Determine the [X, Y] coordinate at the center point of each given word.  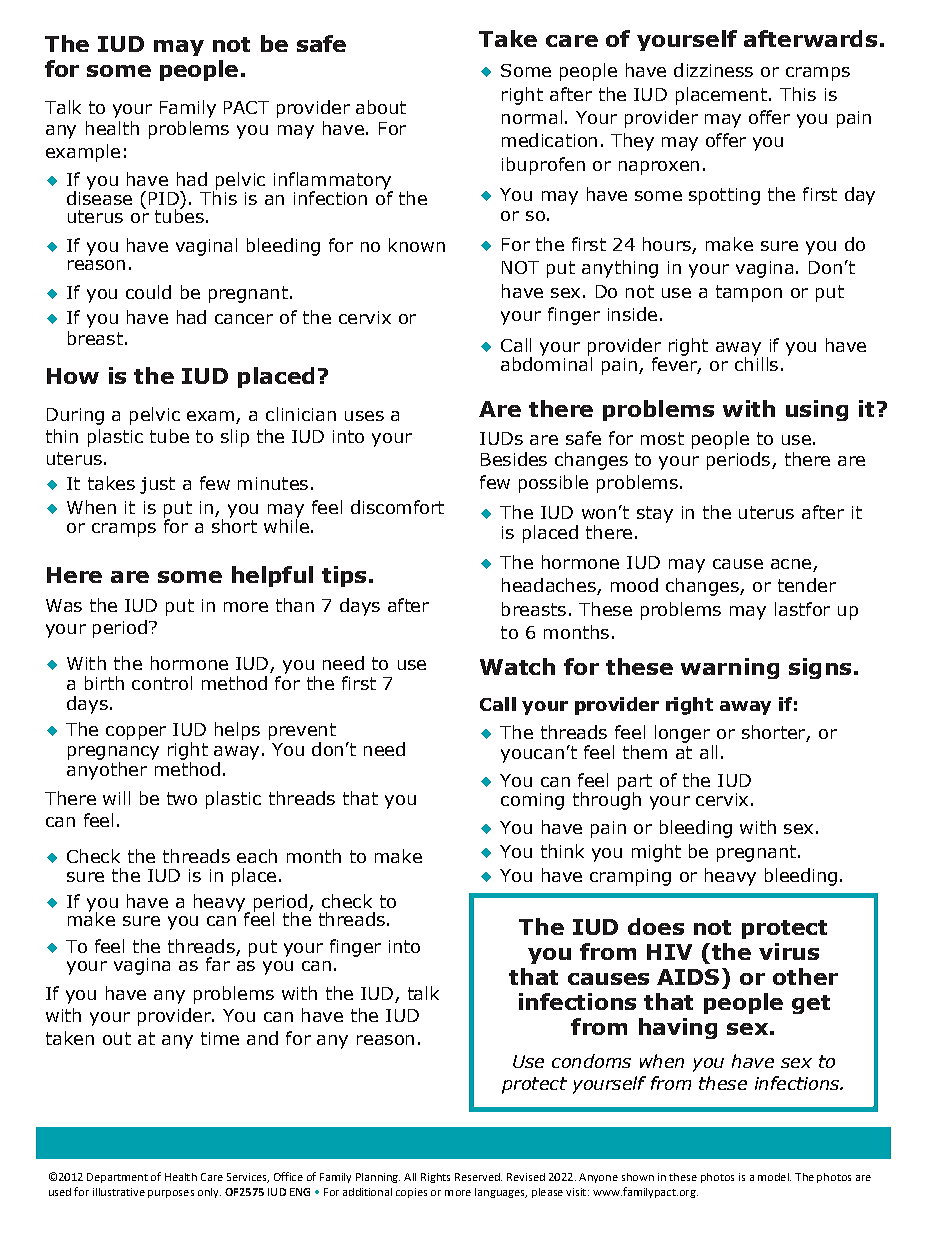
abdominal [546, 363]
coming [532, 801]
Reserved [478, 1177]
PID [165, 198]
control [162, 683]
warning [730, 668]
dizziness [713, 70]
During [75, 416]
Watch [517, 666]
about [381, 107]
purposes [171, 1194]
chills [756, 363]
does [656, 926]
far [218, 964]
